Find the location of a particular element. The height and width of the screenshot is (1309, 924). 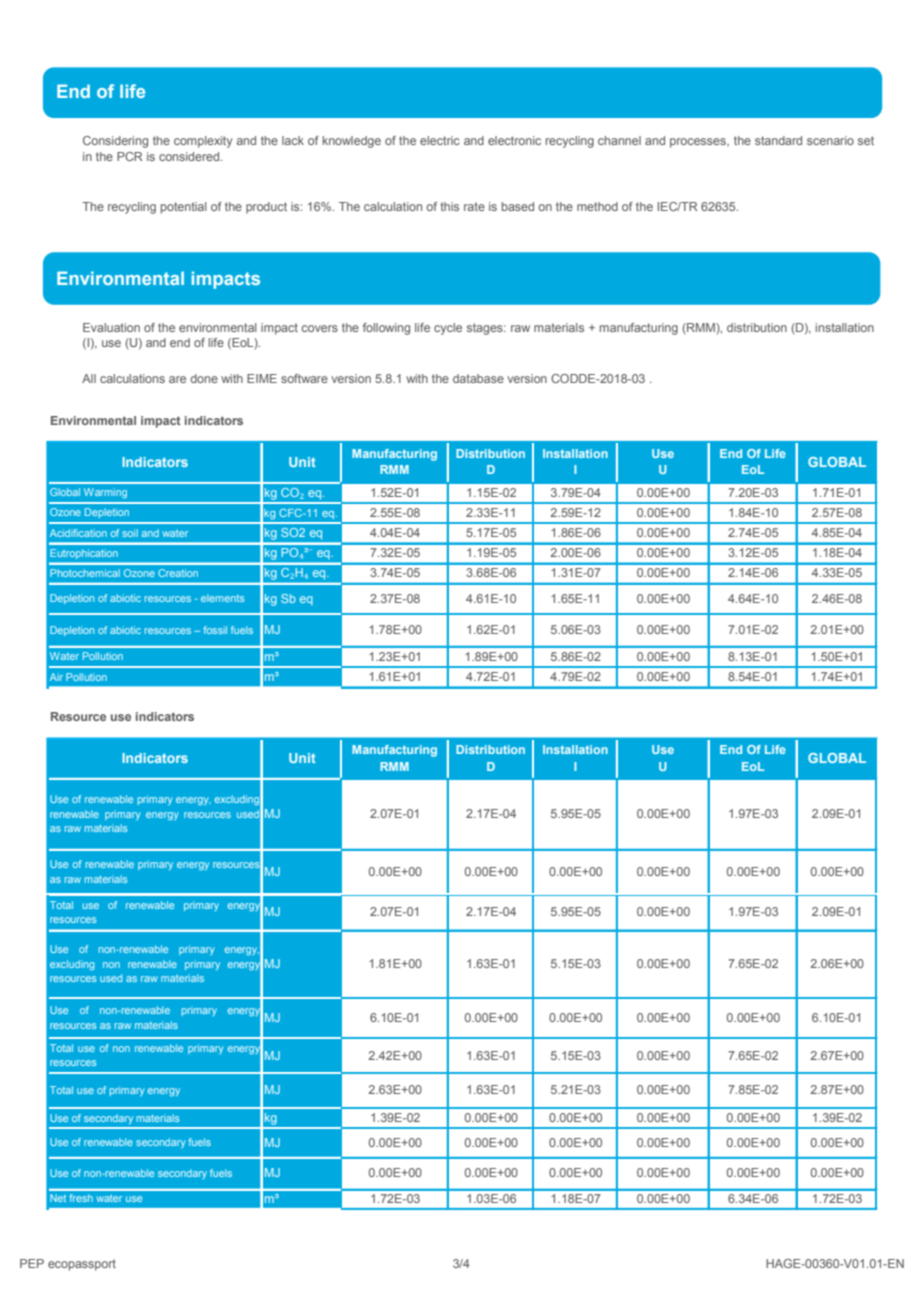

standard is located at coordinates (778, 140).
